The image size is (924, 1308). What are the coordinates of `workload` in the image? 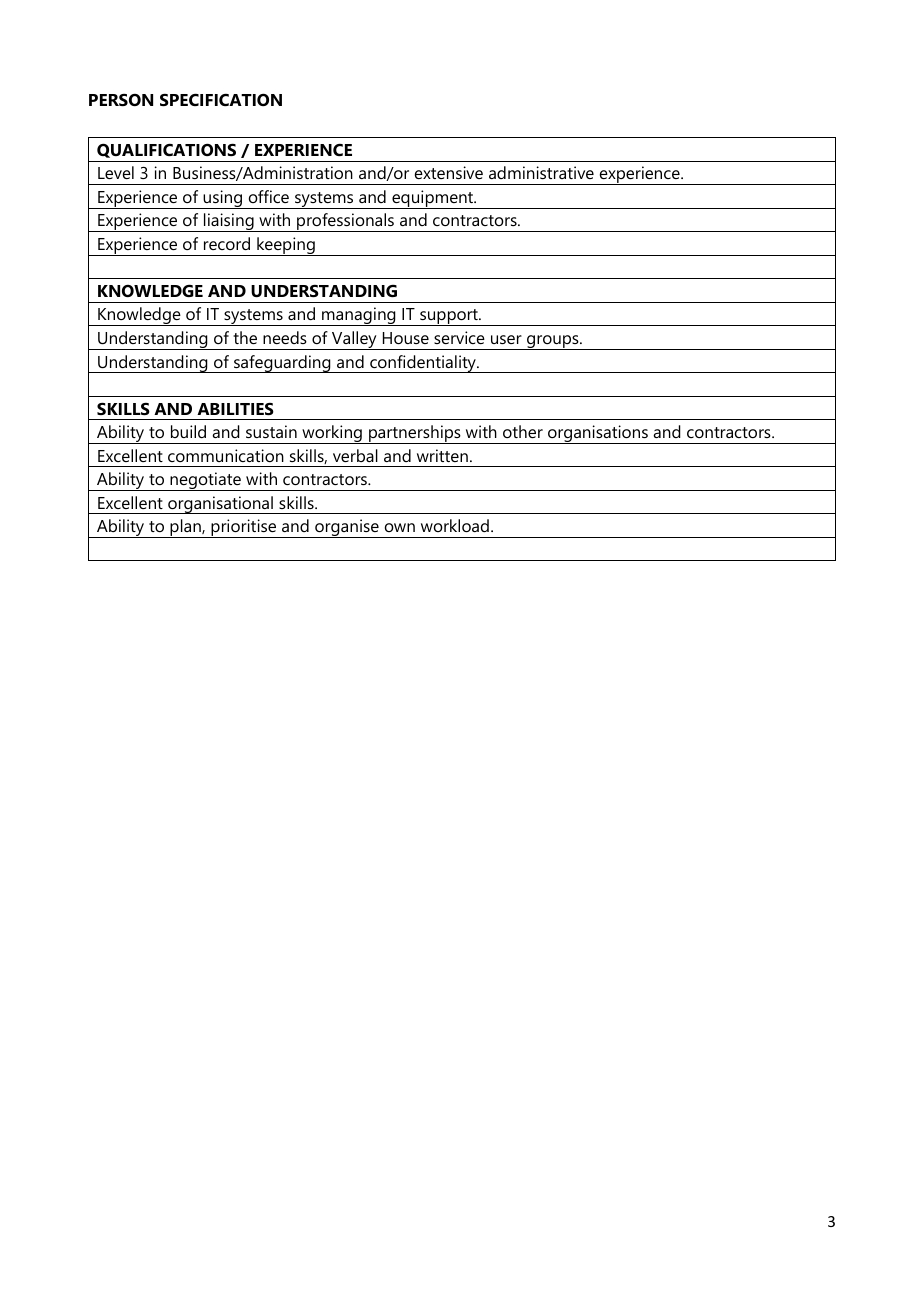 It's located at (455, 525).
